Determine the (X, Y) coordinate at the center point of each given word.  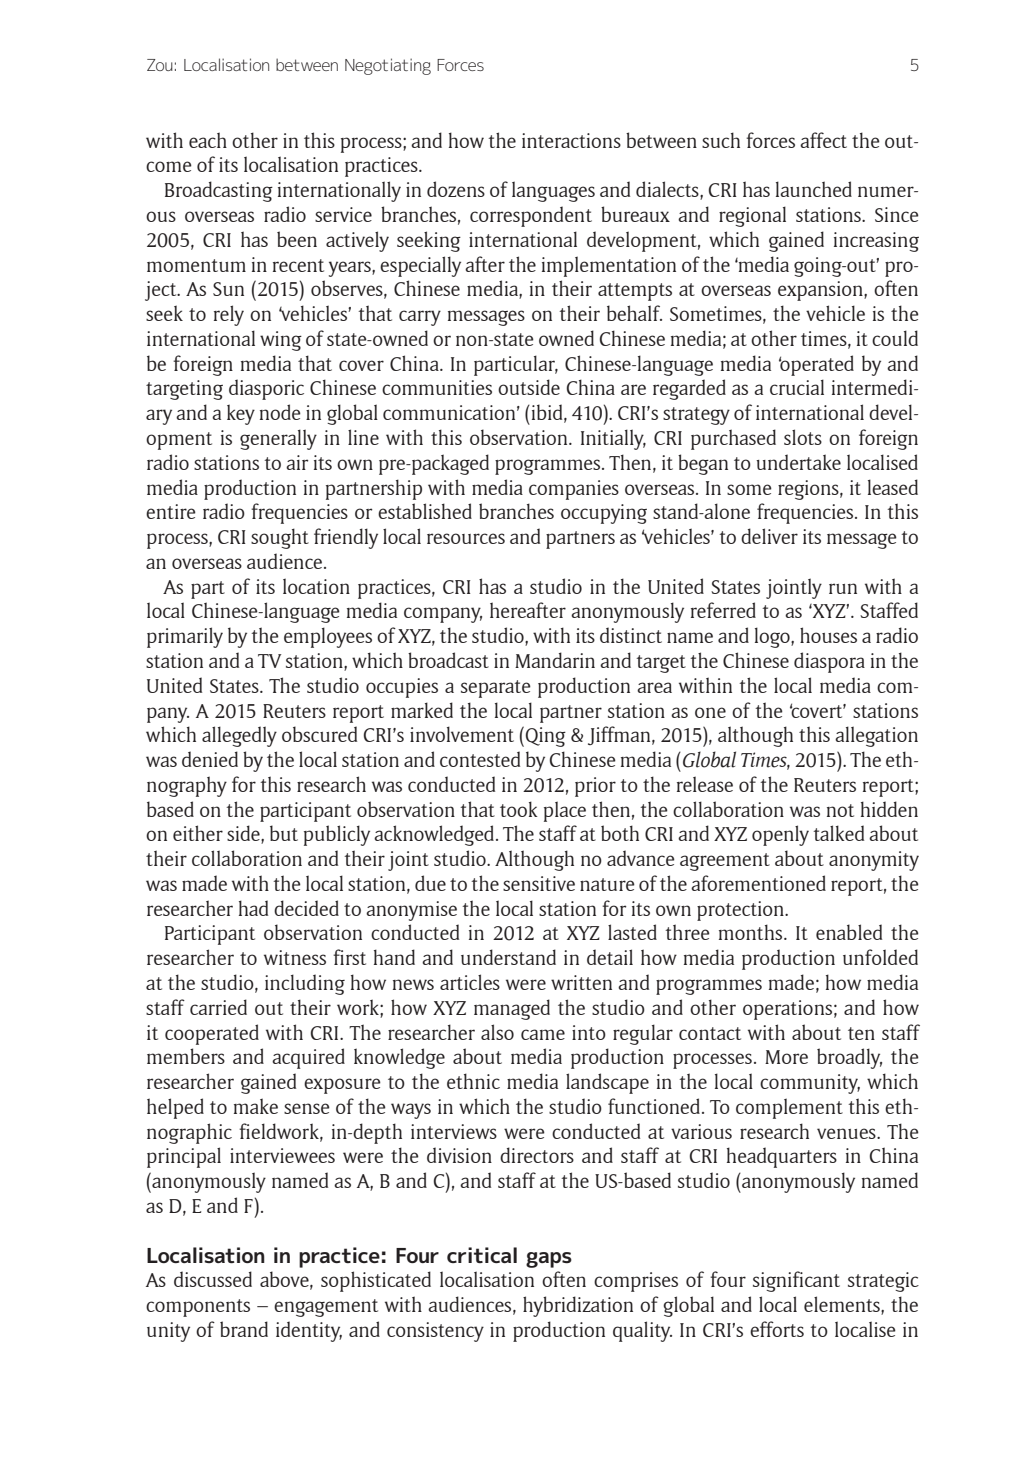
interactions (571, 140)
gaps (549, 1260)
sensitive (539, 883)
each (208, 140)
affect (823, 140)
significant (796, 1281)
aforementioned (758, 883)
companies (574, 490)
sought (280, 538)
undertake (798, 462)
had (253, 908)
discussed (213, 1279)
